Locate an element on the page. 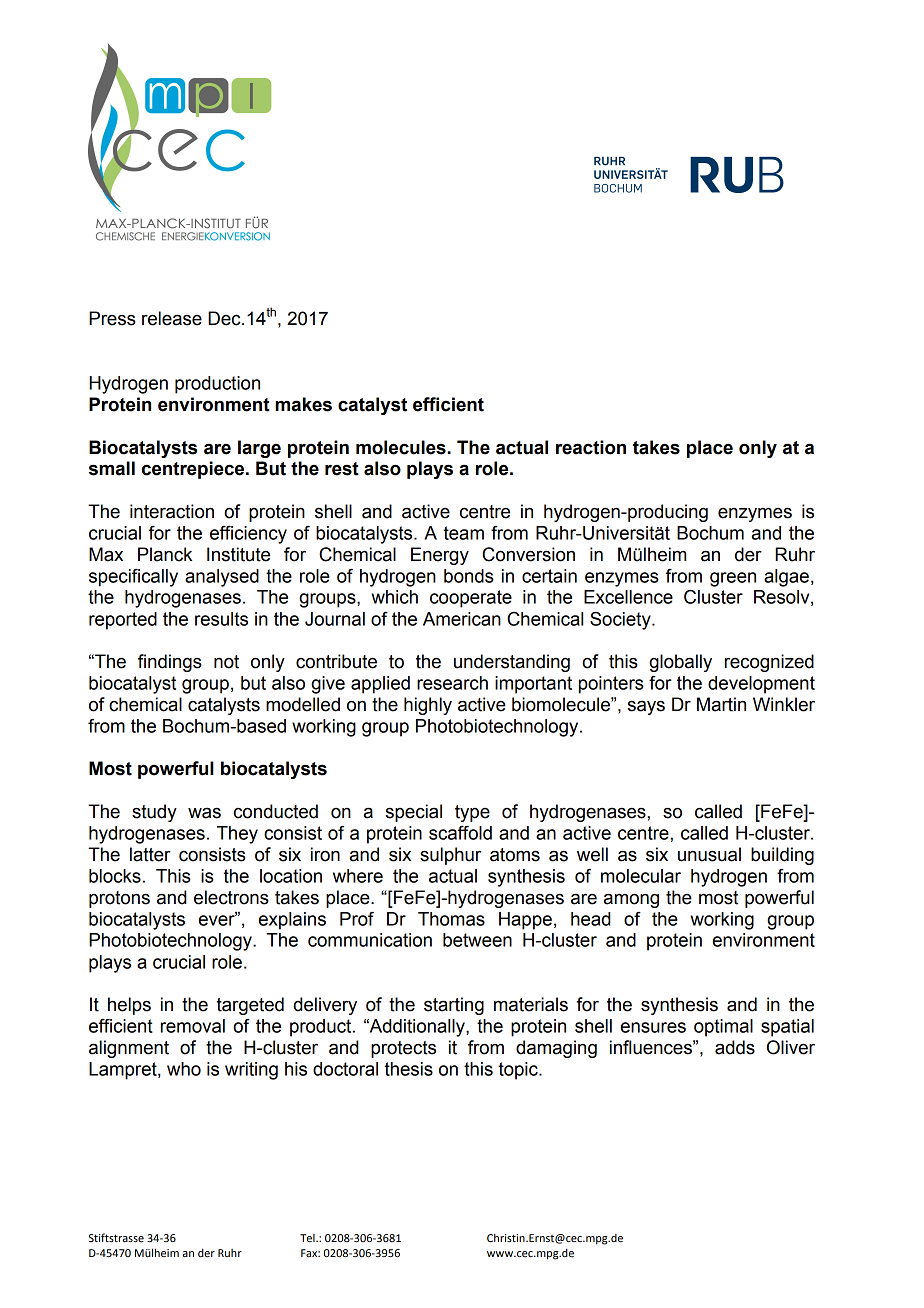  research is located at coordinates (452, 683).
